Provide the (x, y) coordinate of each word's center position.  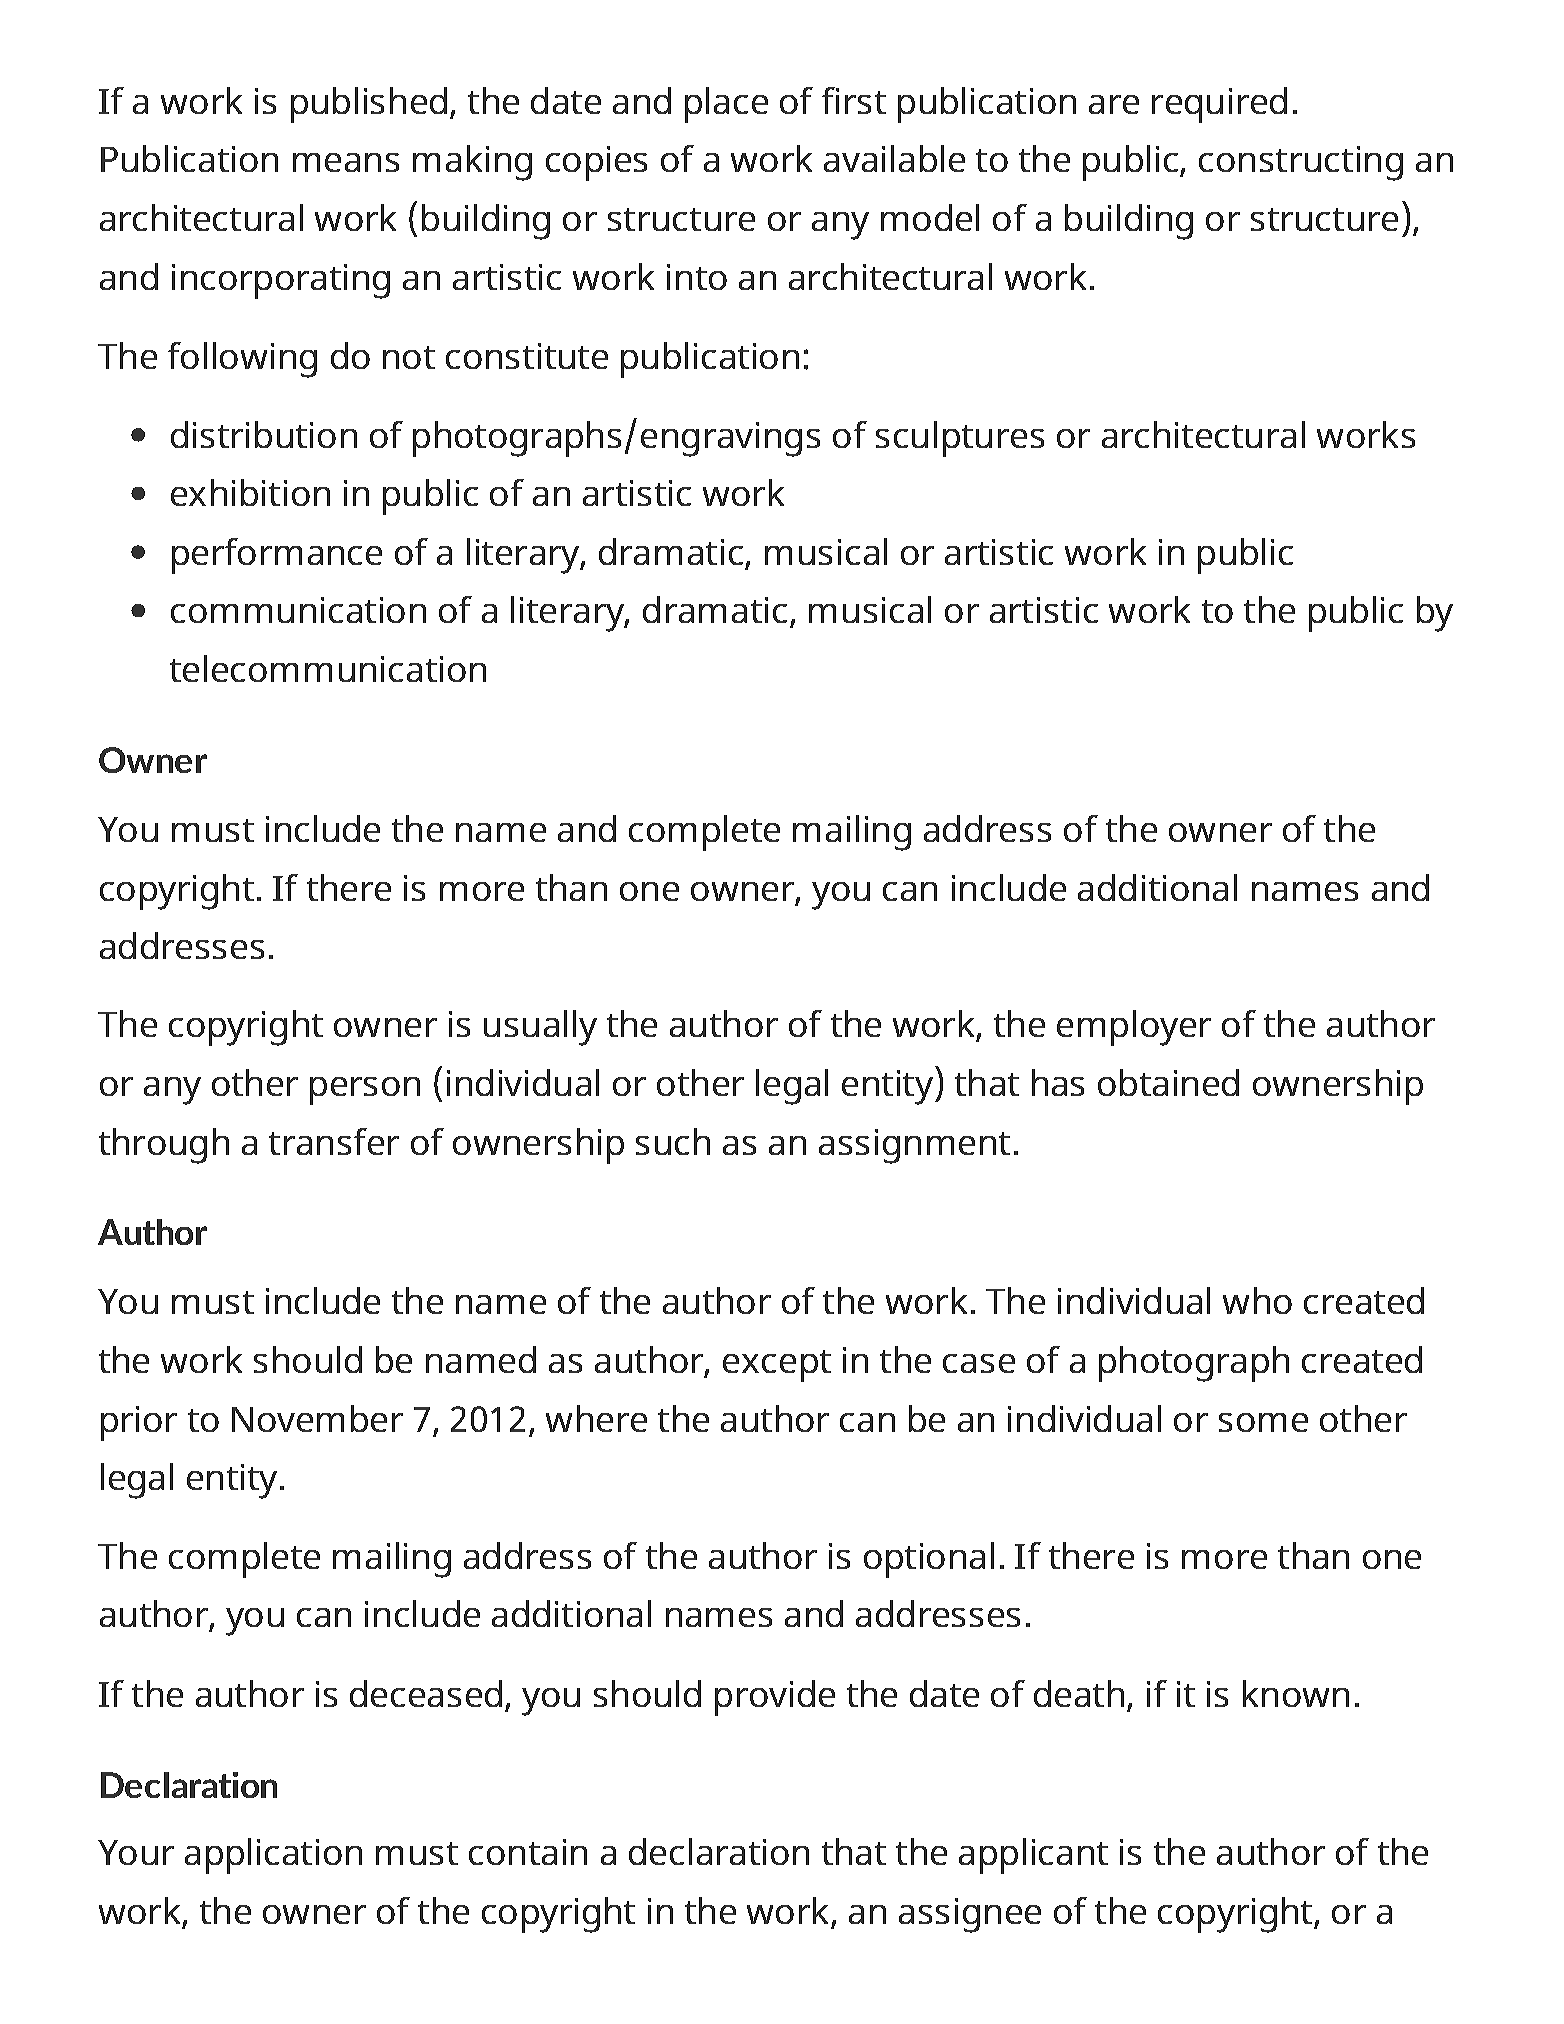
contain (528, 1852)
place (726, 105)
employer (1134, 1028)
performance (277, 556)
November (317, 1418)
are (1114, 104)
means (346, 162)
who (1257, 1300)
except (777, 1366)
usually (540, 1028)
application (273, 1856)
